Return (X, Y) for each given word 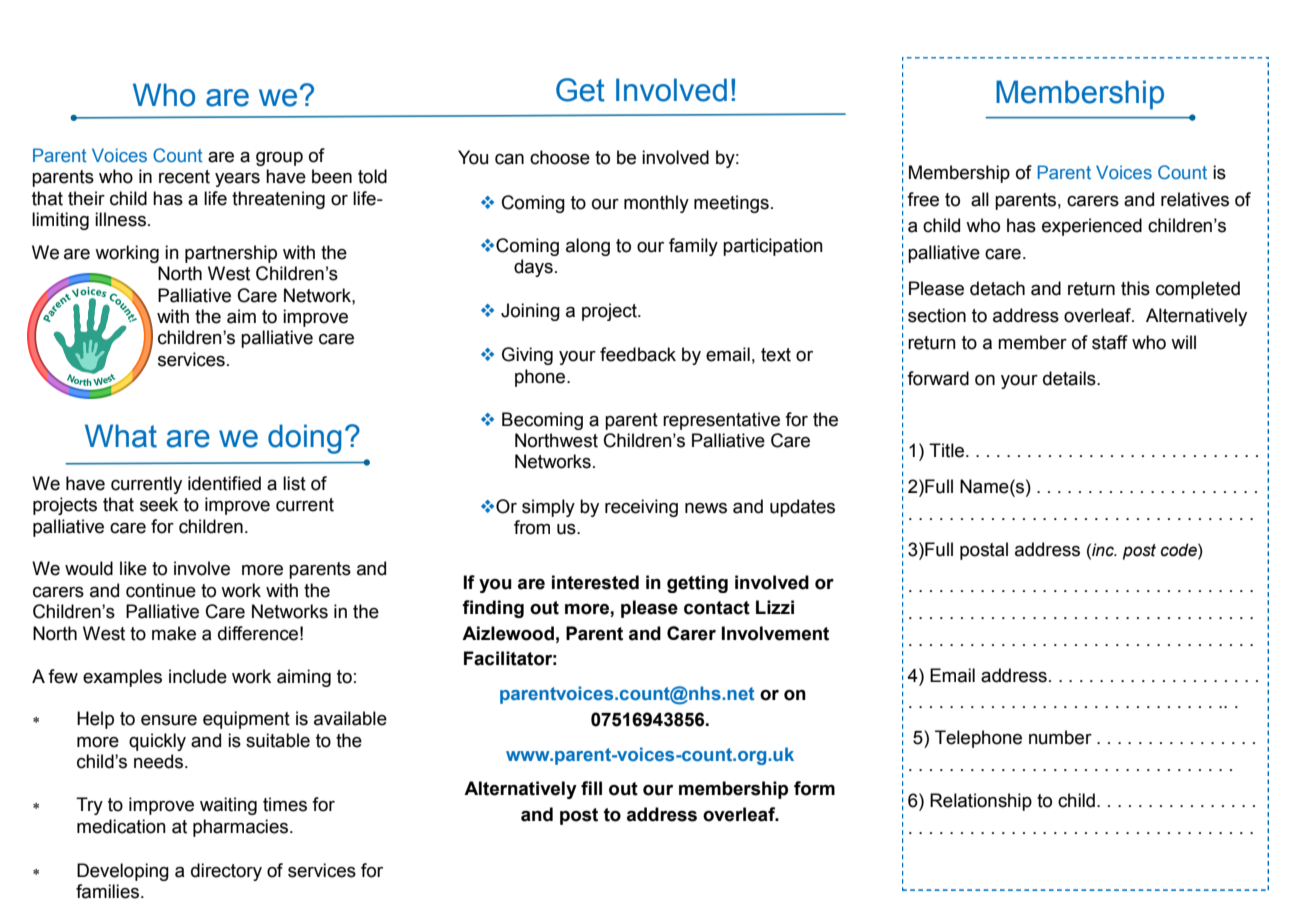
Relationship (981, 802)
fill (591, 788)
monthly (656, 204)
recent (184, 177)
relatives (1195, 199)
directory (226, 872)
